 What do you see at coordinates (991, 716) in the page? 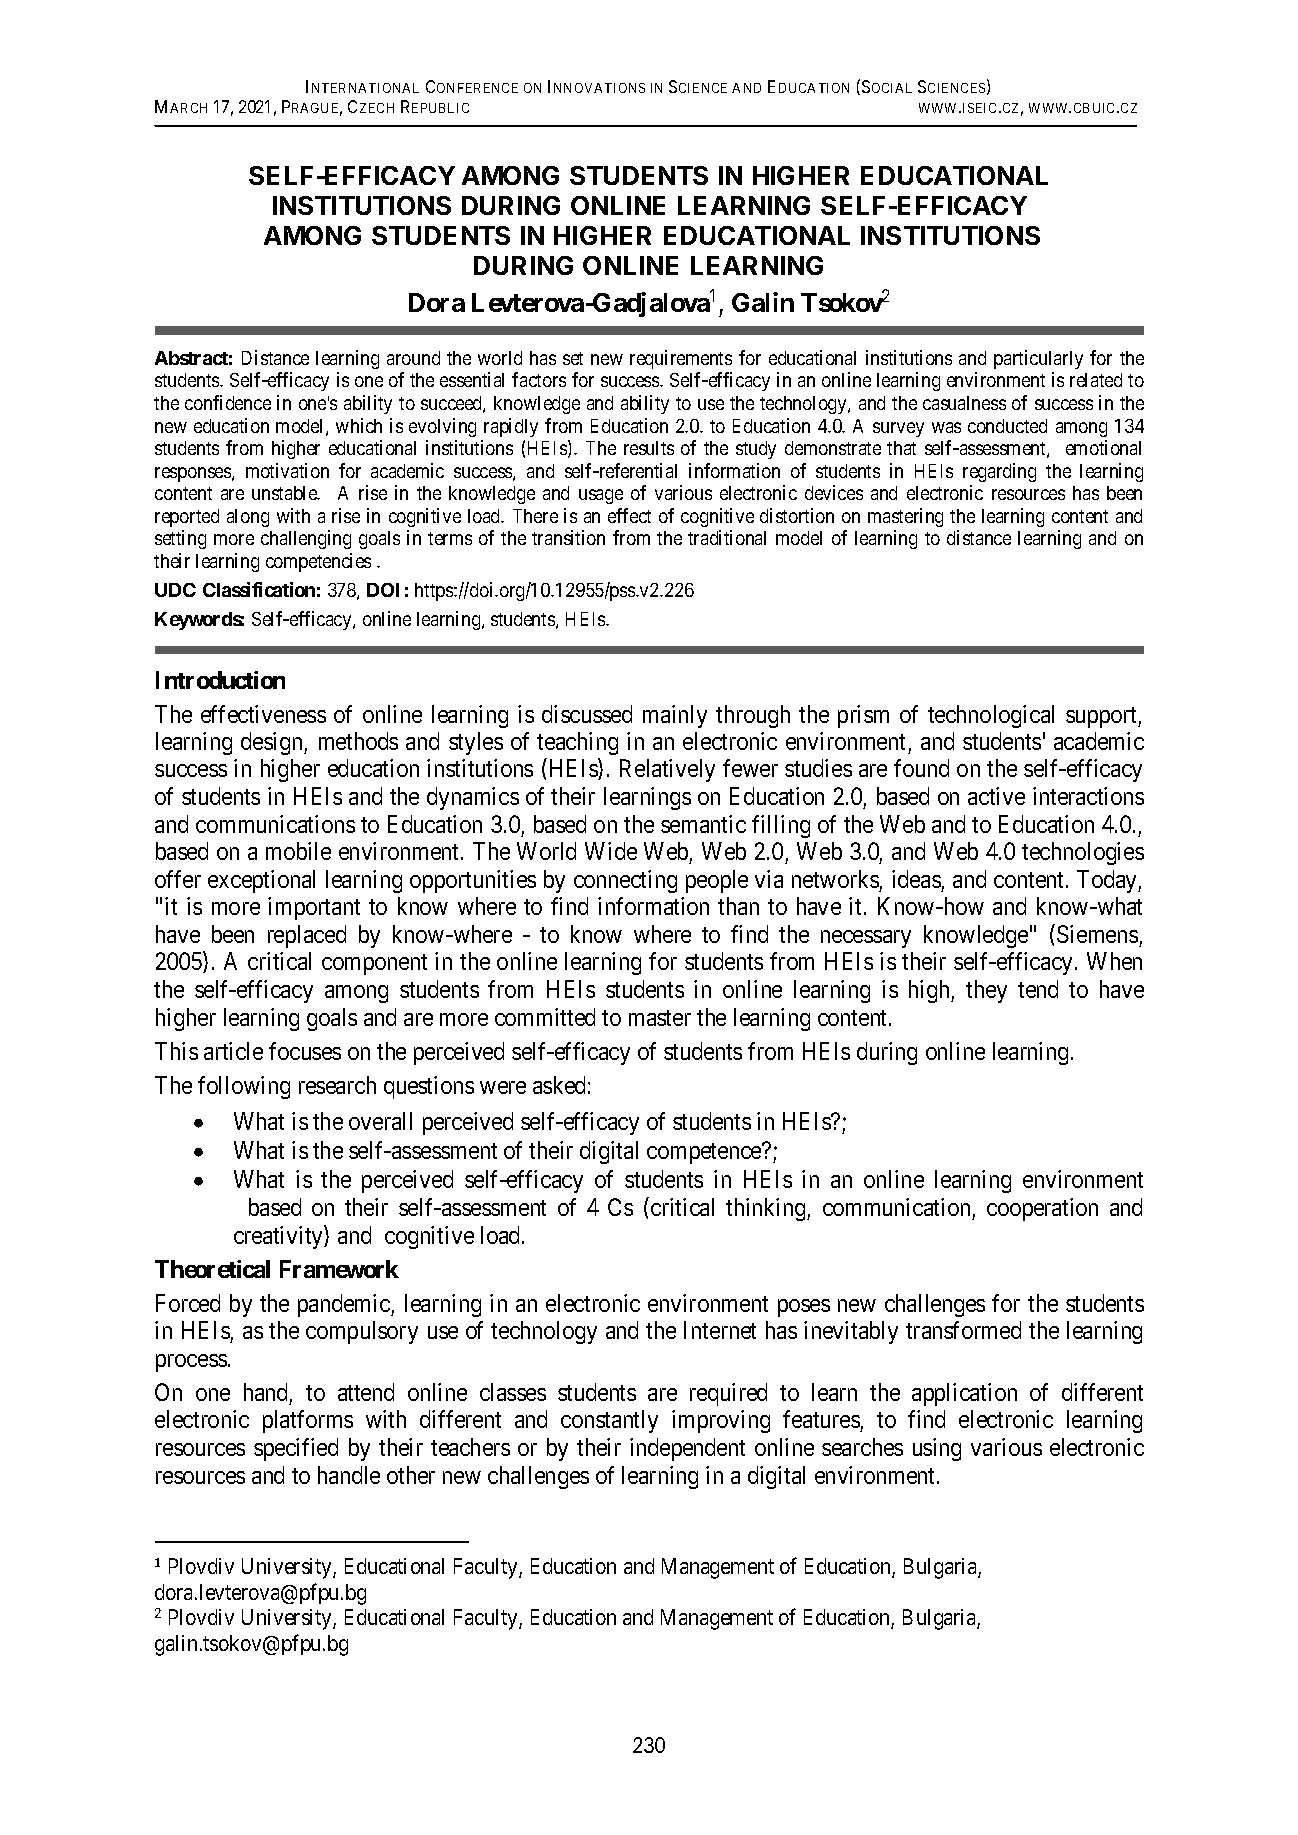
I see `technological` at bounding box center [991, 716].
